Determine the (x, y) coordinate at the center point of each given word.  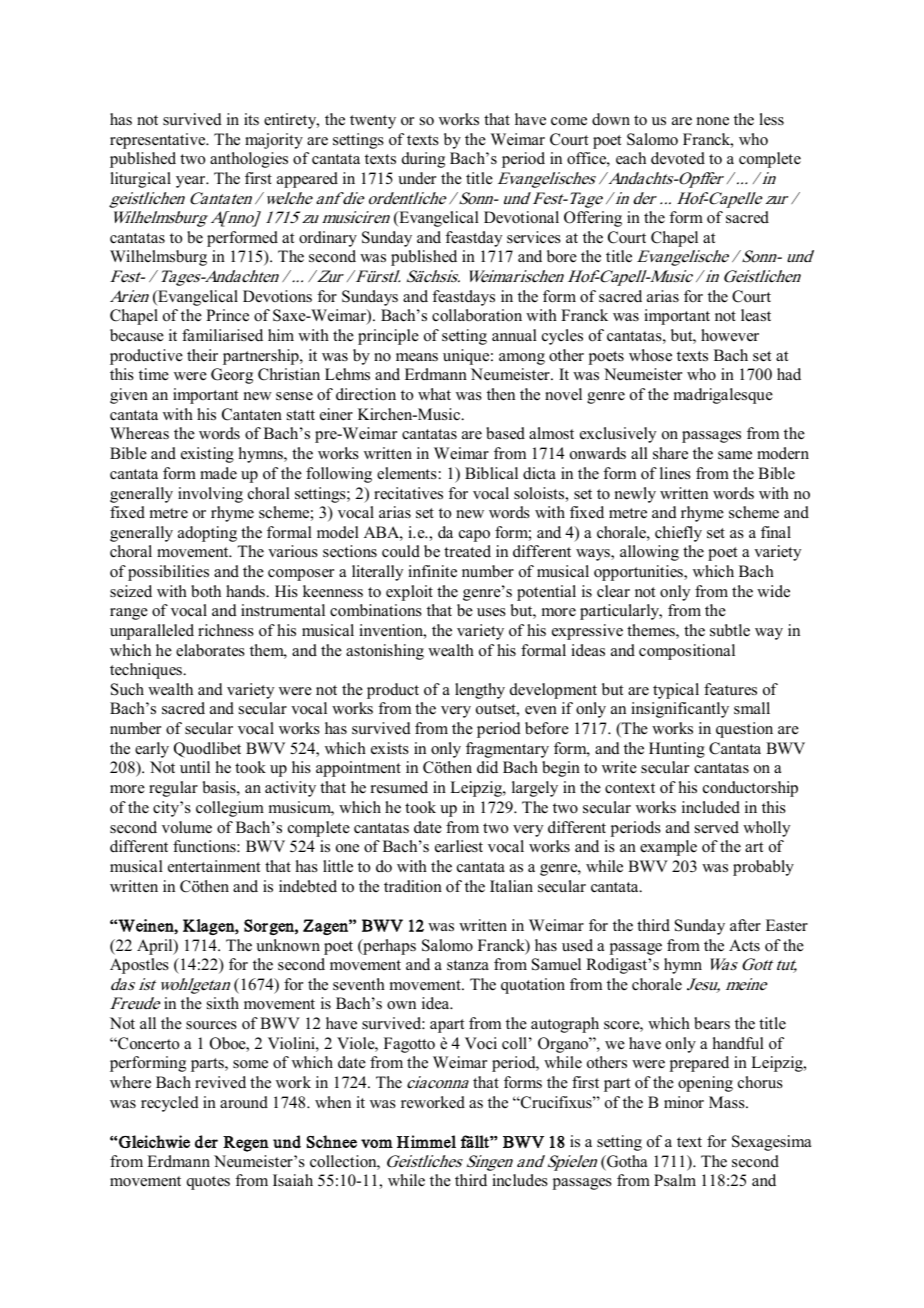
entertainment (214, 866)
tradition (413, 886)
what (434, 394)
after (745, 925)
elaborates (210, 650)
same (735, 455)
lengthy (480, 691)
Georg (232, 376)
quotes (208, 1183)
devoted (678, 158)
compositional (687, 652)
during (423, 160)
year (192, 182)
